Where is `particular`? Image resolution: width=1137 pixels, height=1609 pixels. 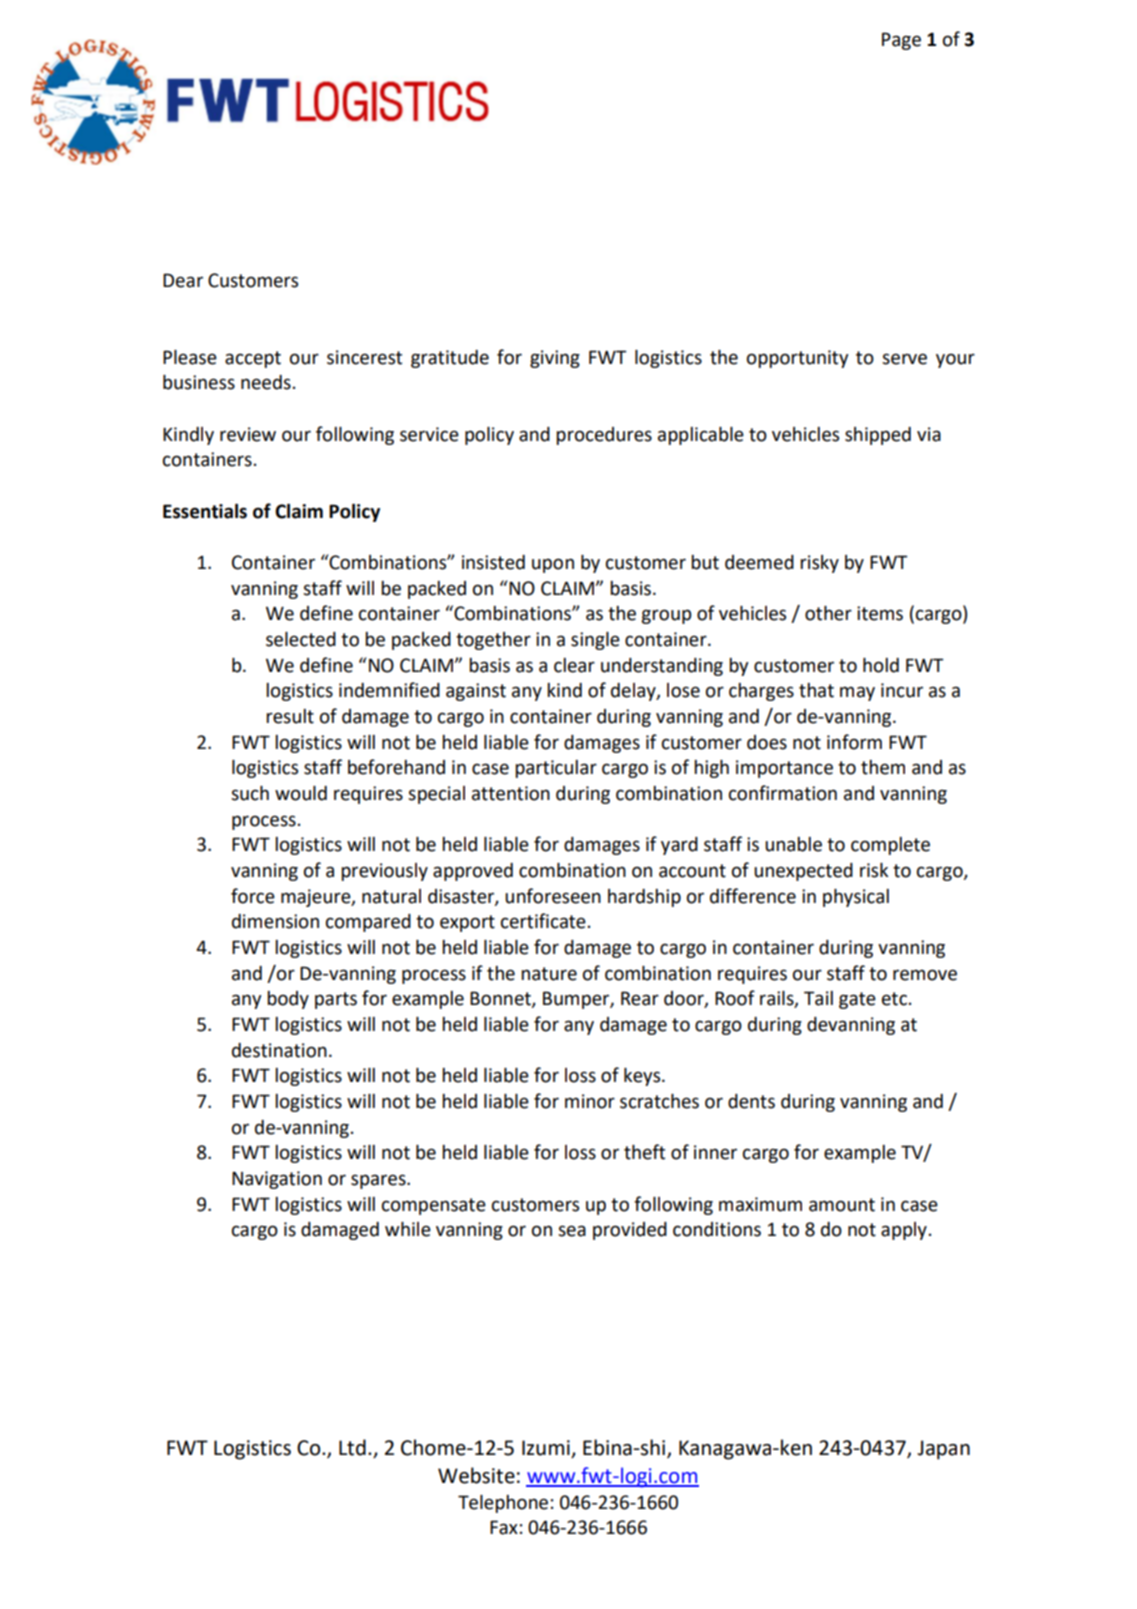 particular is located at coordinates (556, 769).
